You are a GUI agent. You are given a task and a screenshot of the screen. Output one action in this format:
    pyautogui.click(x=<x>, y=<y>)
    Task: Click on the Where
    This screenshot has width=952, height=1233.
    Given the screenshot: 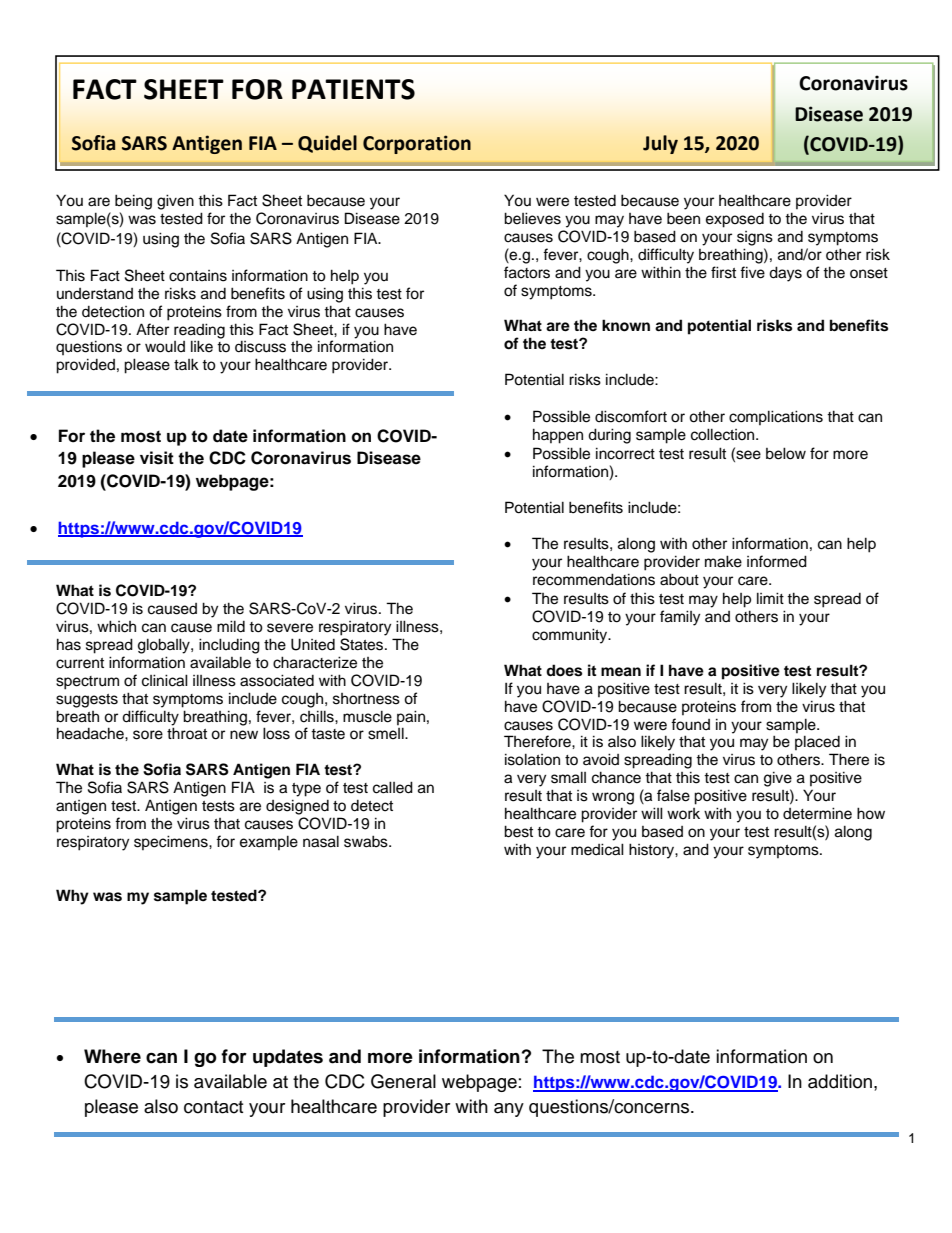 What is the action you would take?
    pyautogui.click(x=112, y=1056)
